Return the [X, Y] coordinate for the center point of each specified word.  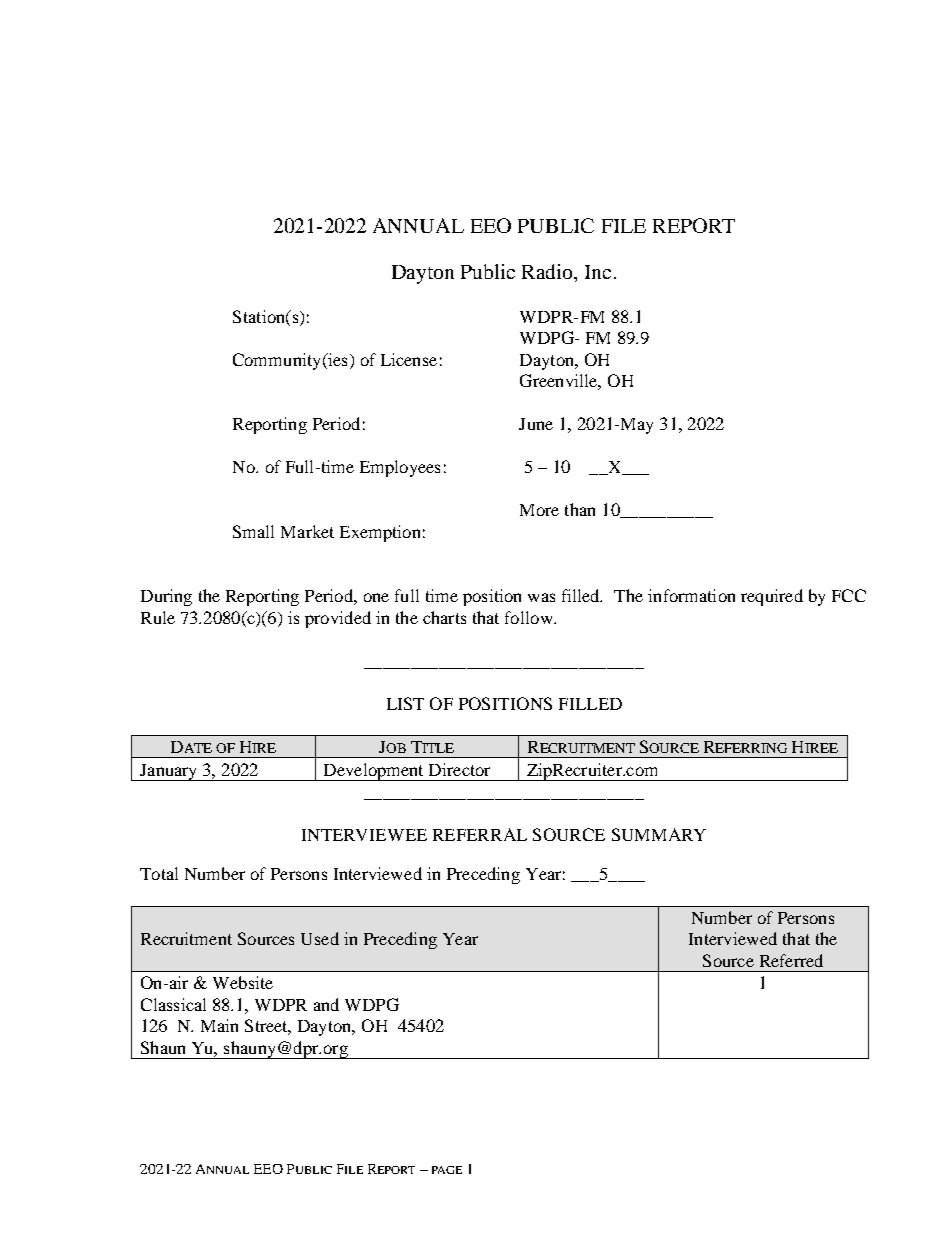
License [409, 359]
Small [253, 531]
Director [459, 769]
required [772, 597]
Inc [598, 272]
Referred [791, 960]
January [169, 772]
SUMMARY [659, 834]
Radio [548, 271]
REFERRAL [480, 834]
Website [243, 982]
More [539, 510]
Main [219, 1025]
